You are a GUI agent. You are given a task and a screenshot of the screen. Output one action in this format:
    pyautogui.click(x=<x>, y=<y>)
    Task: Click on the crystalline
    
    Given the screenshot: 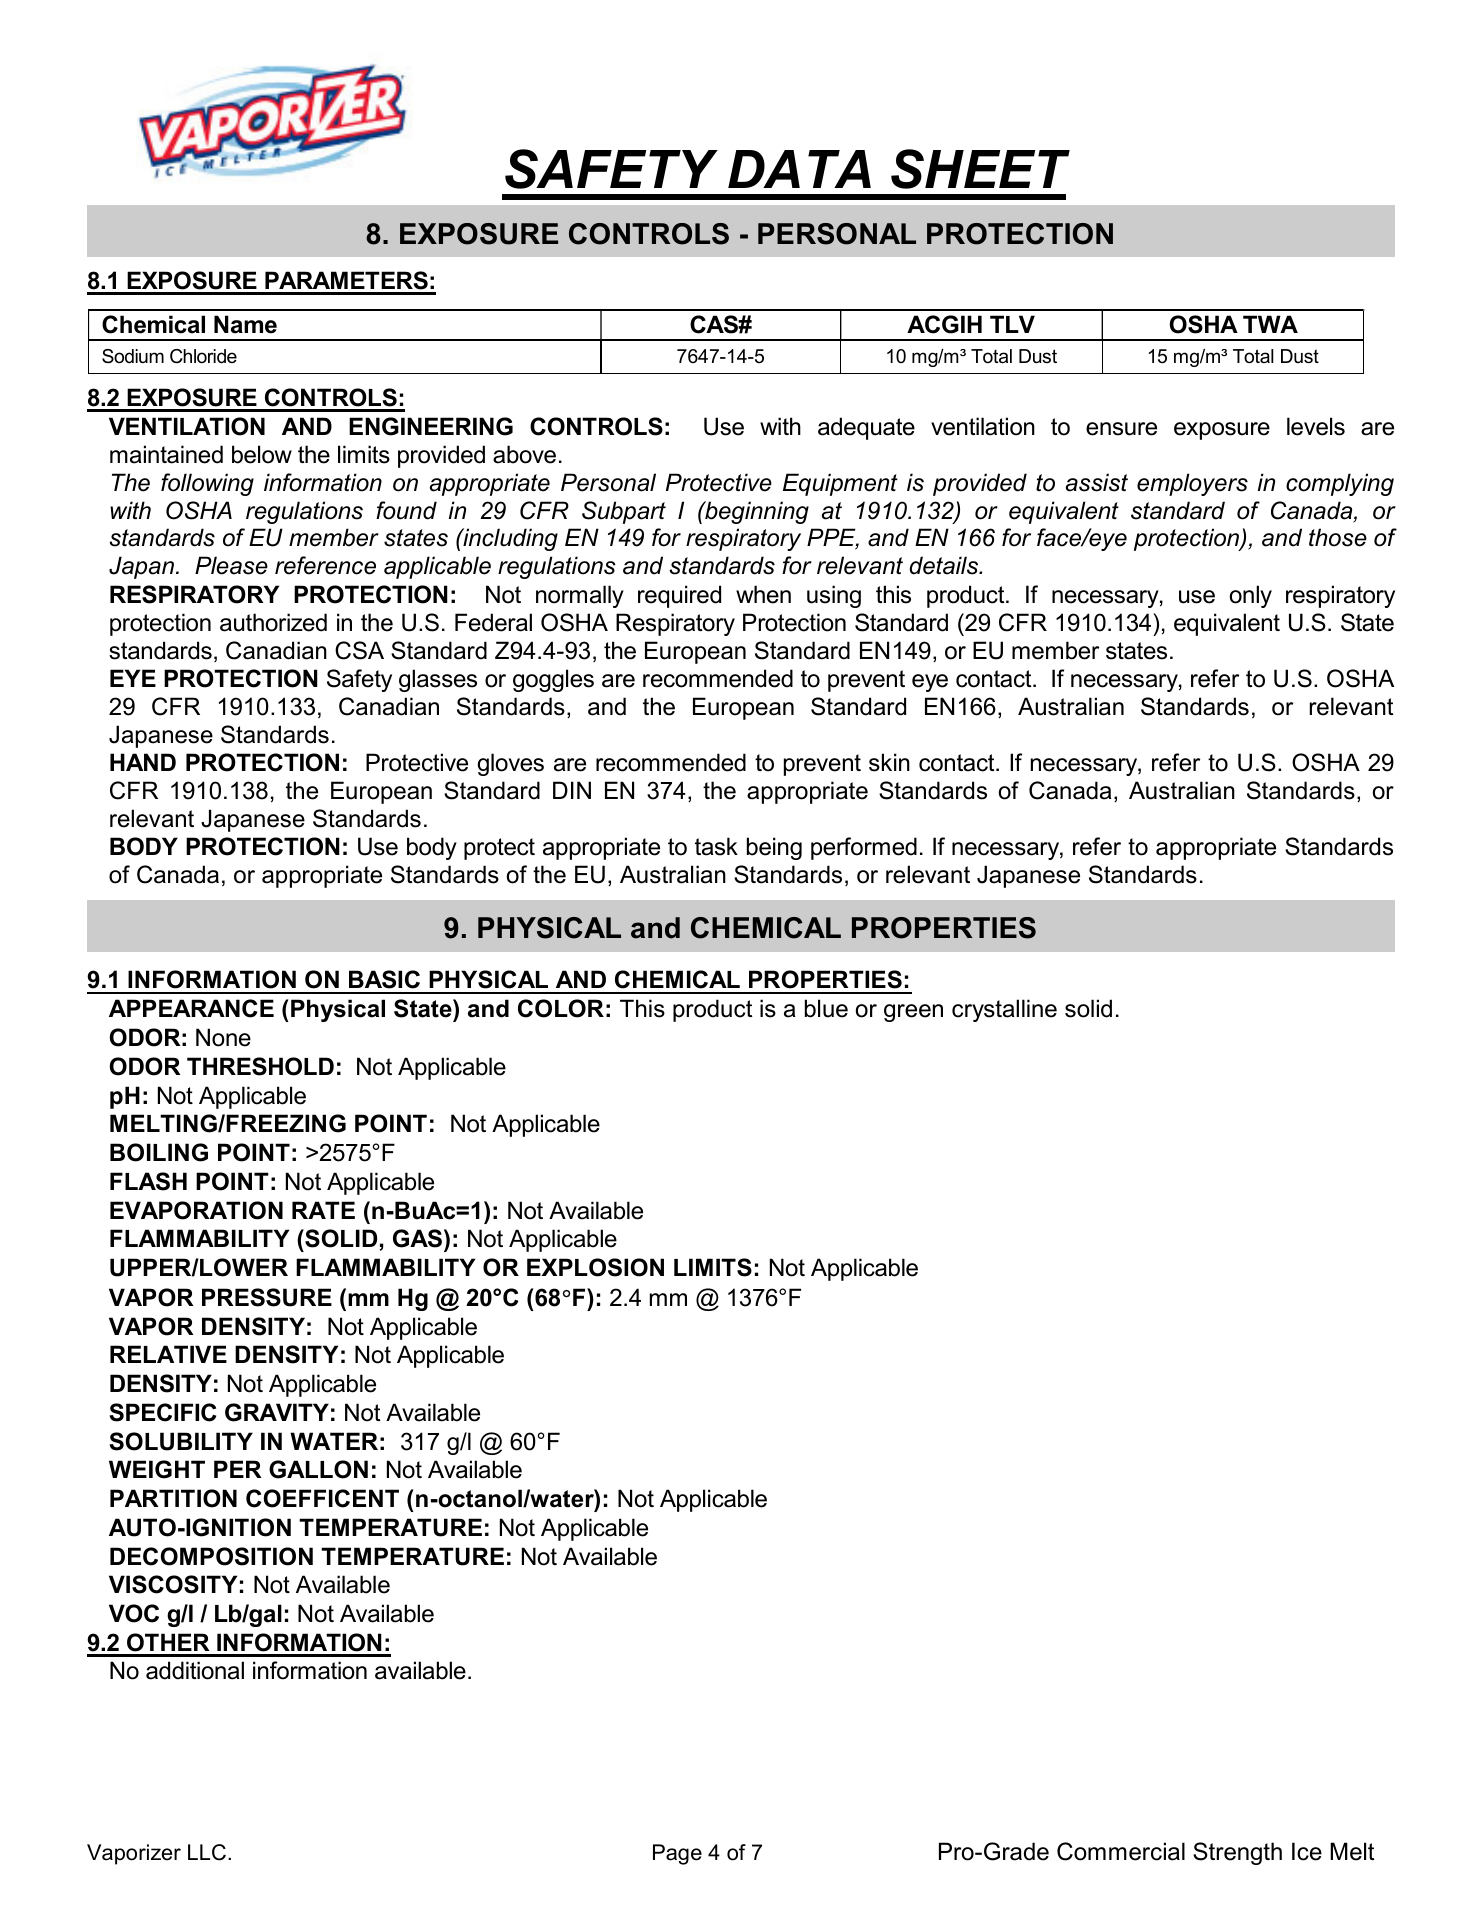 What is the action you would take?
    pyautogui.click(x=1004, y=1010)
